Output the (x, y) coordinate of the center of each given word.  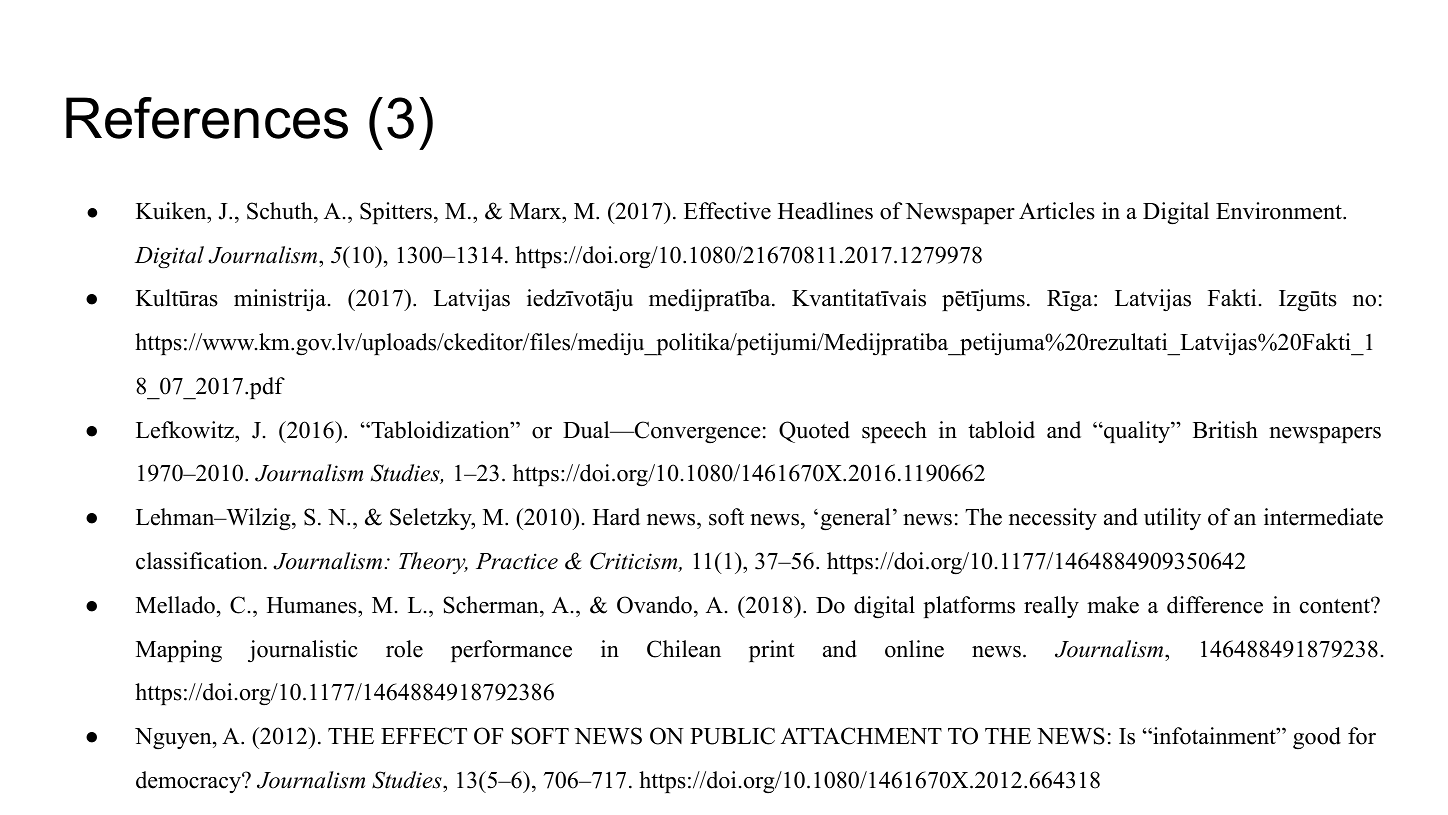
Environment (1280, 211)
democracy (189, 782)
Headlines (825, 211)
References (207, 118)
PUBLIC (732, 736)
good (1317, 738)
